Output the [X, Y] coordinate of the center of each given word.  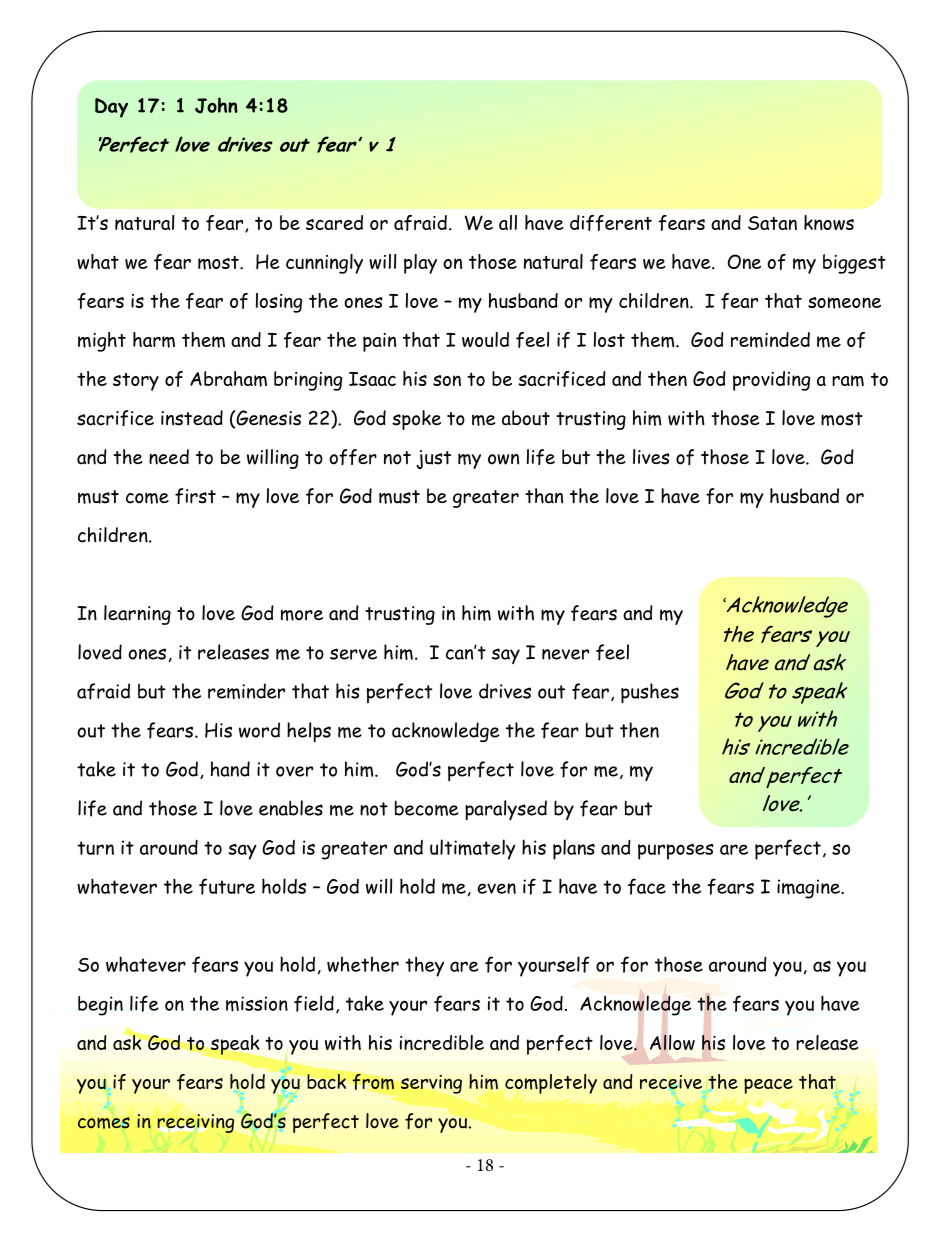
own [503, 459]
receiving [196, 1123]
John [216, 105]
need [169, 457]
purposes [676, 852]
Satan [772, 223]
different [611, 223]
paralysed [506, 810]
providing [771, 381]
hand [230, 769]
